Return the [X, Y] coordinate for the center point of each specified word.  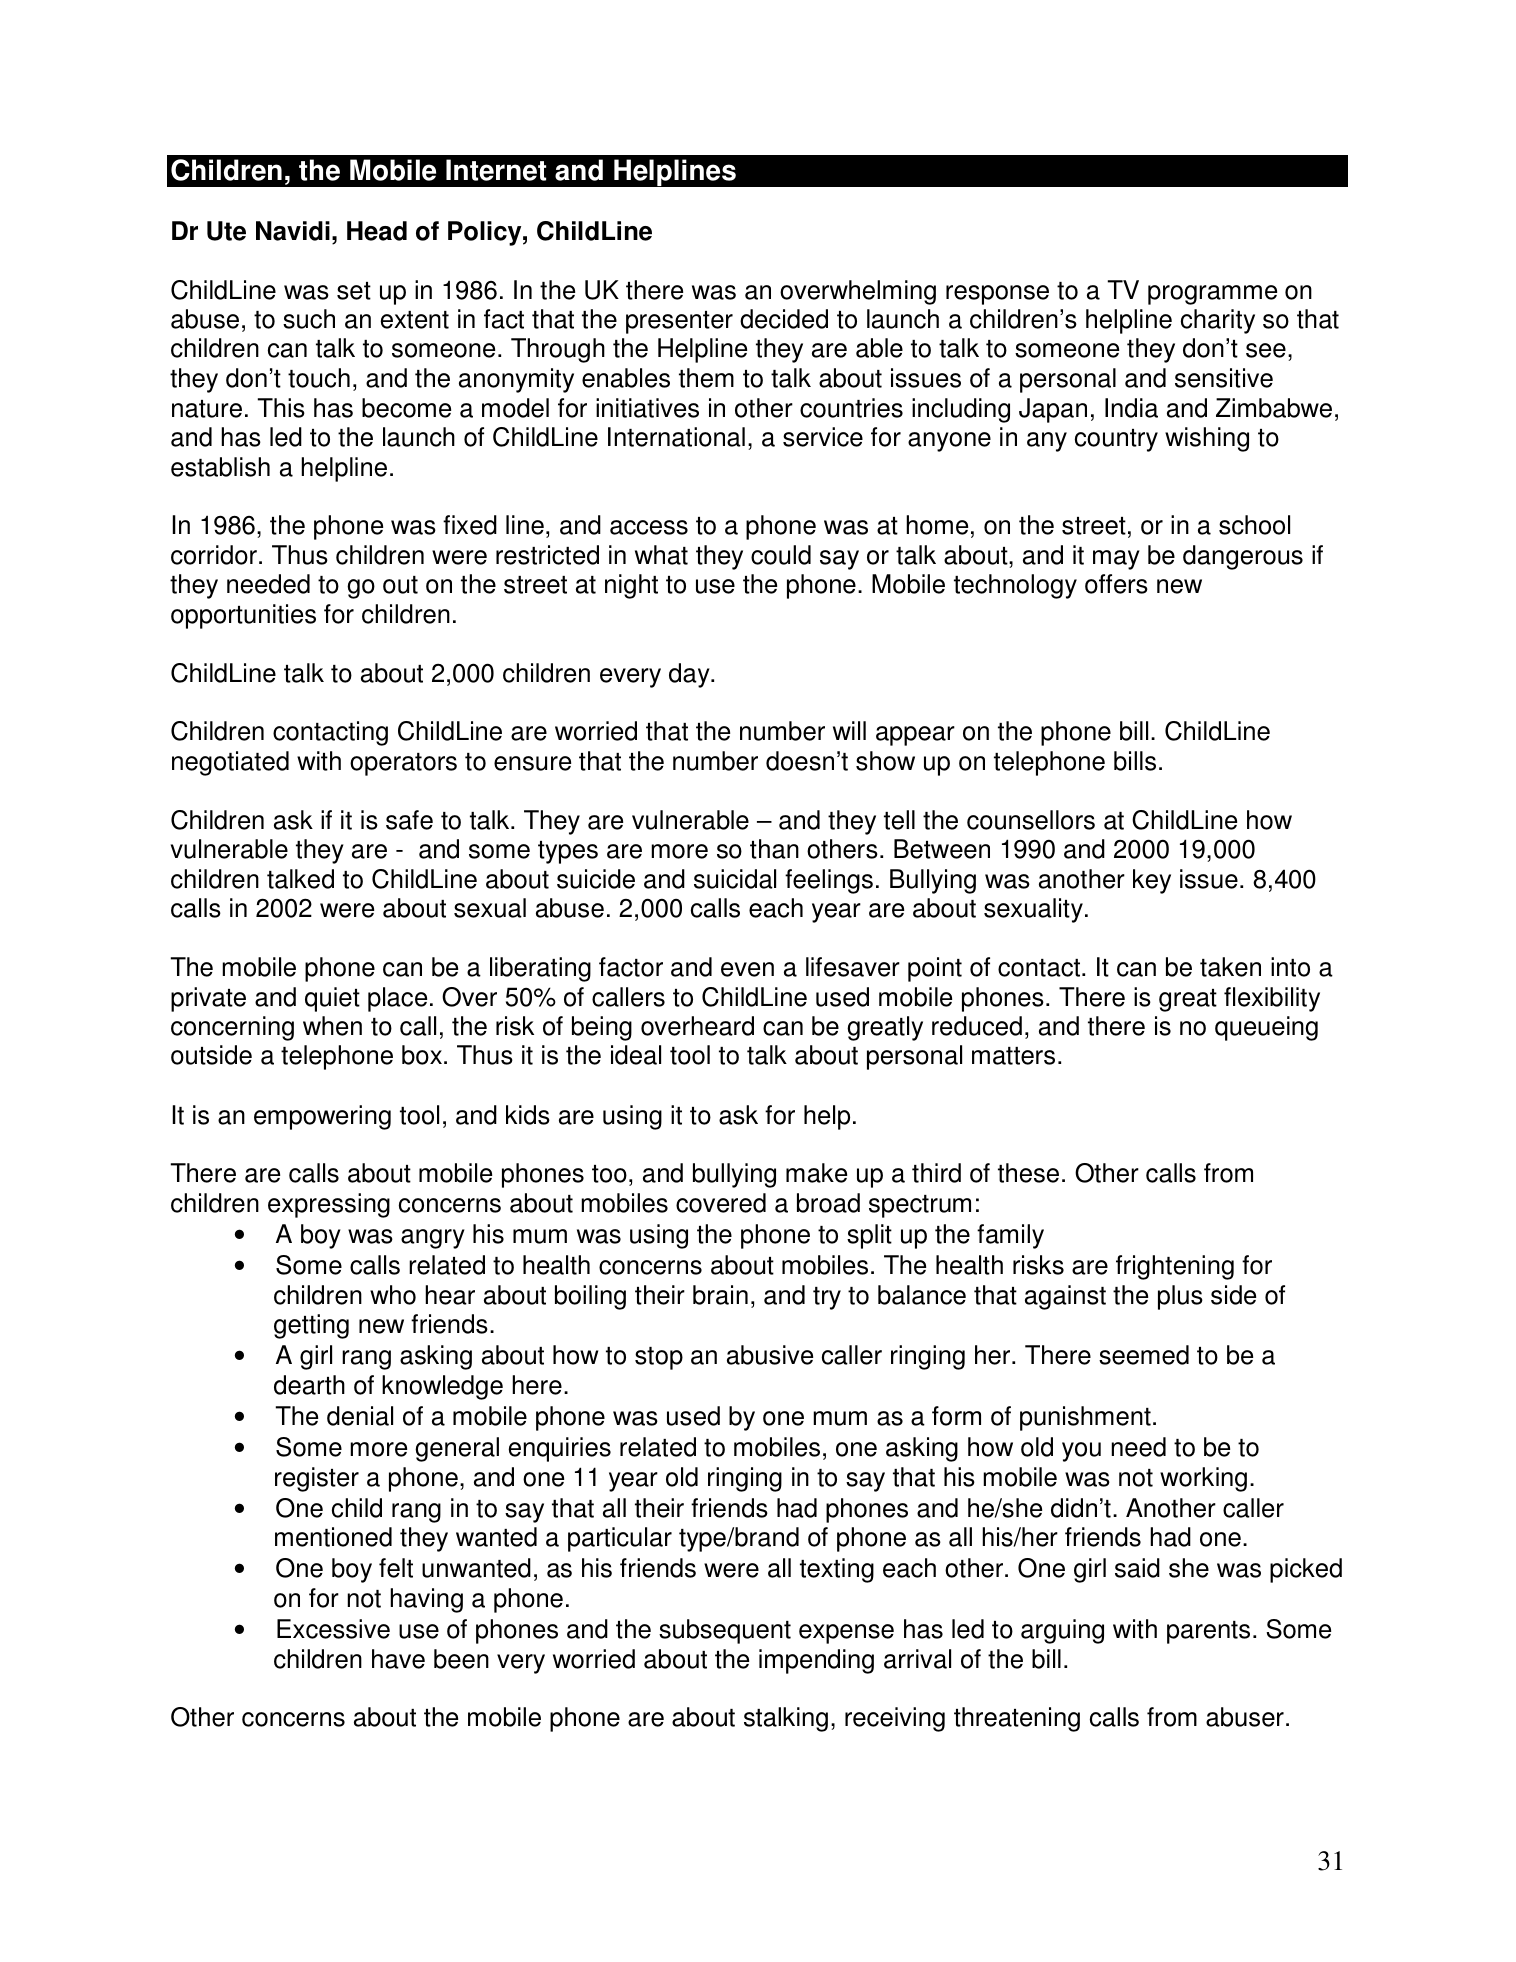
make [816, 1173]
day [690, 675]
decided [784, 319]
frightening [1175, 1267]
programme [1212, 295]
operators [403, 764]
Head [377, 231]
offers [1116, 584]
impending [816, 1661]
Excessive [333, 1629]
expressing [329, 1205]
